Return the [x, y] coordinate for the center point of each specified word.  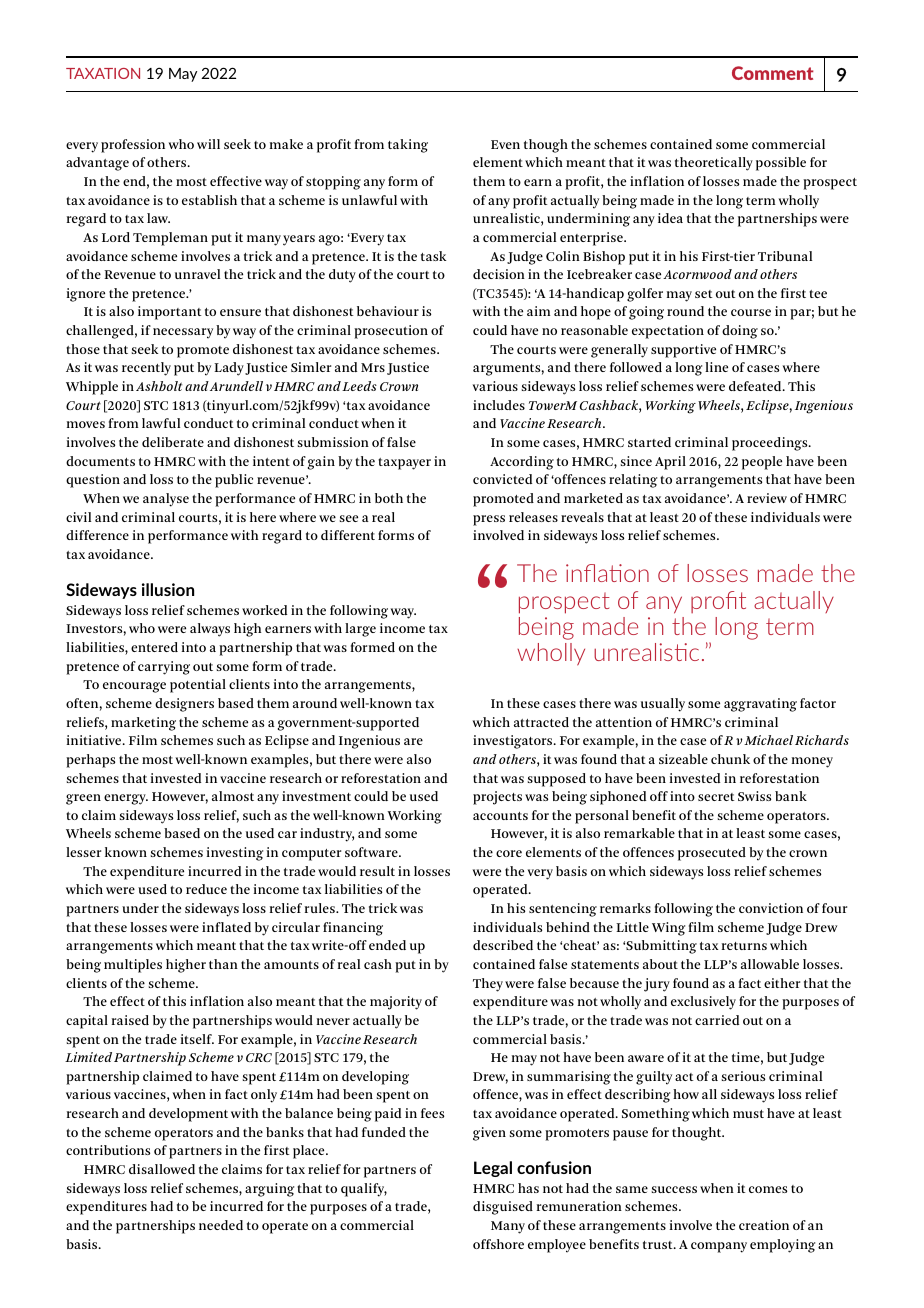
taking [408, 146]
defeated [756, 386]
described [503, 945]
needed [221, 1225]
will [208, 144]
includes [499, 405]
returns [744, 946]
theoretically [714, 164]
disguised [503, 1208]
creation [764, 1225]
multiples [133, 966]
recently [146, 369]
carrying [164, 668]
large [360, 630]
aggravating [760, 705]
